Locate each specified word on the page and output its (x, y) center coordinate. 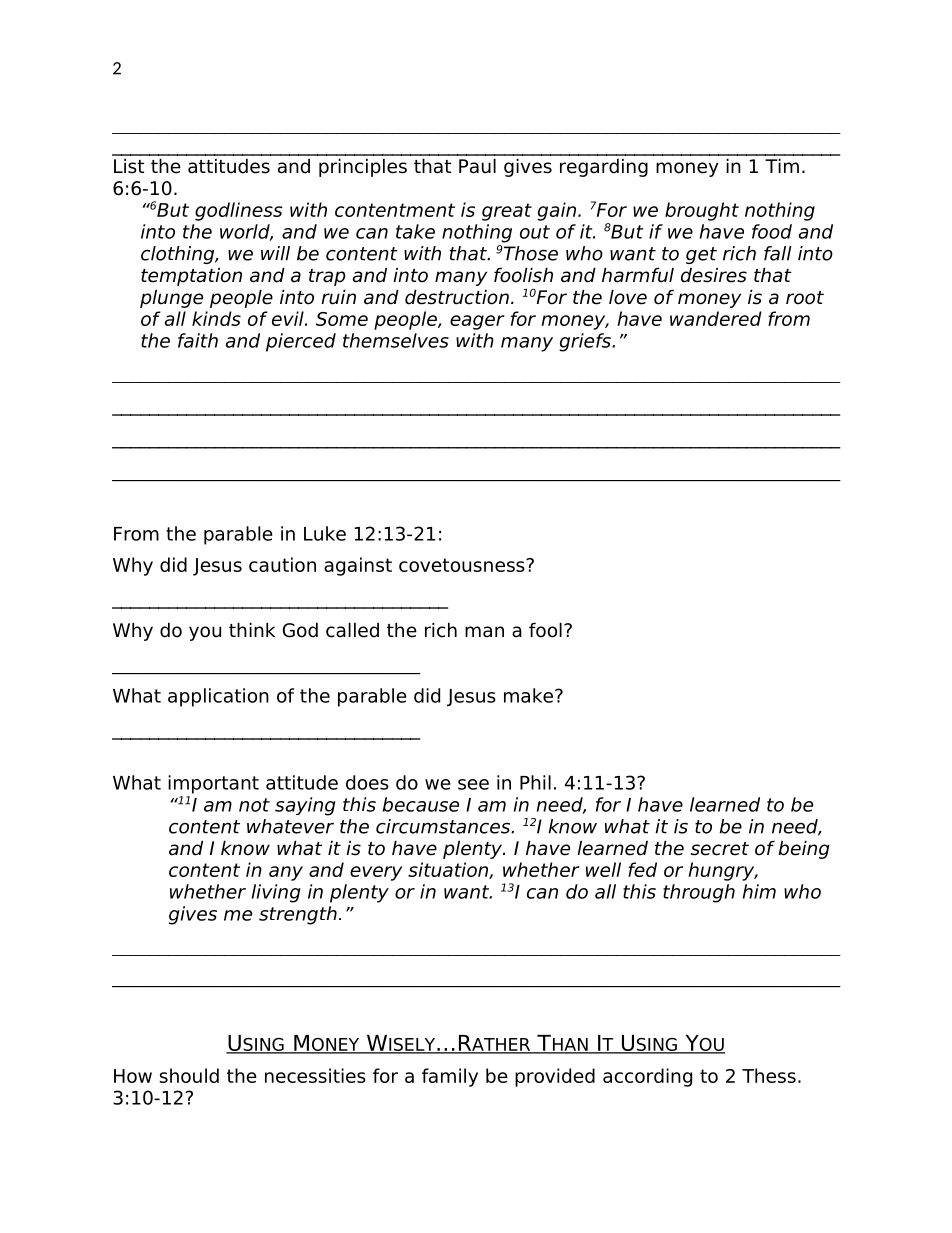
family (450, 1077)
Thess (769, 1075)
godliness (239, 211)
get (701, 255)
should (189, 1075)
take (415, 231)
